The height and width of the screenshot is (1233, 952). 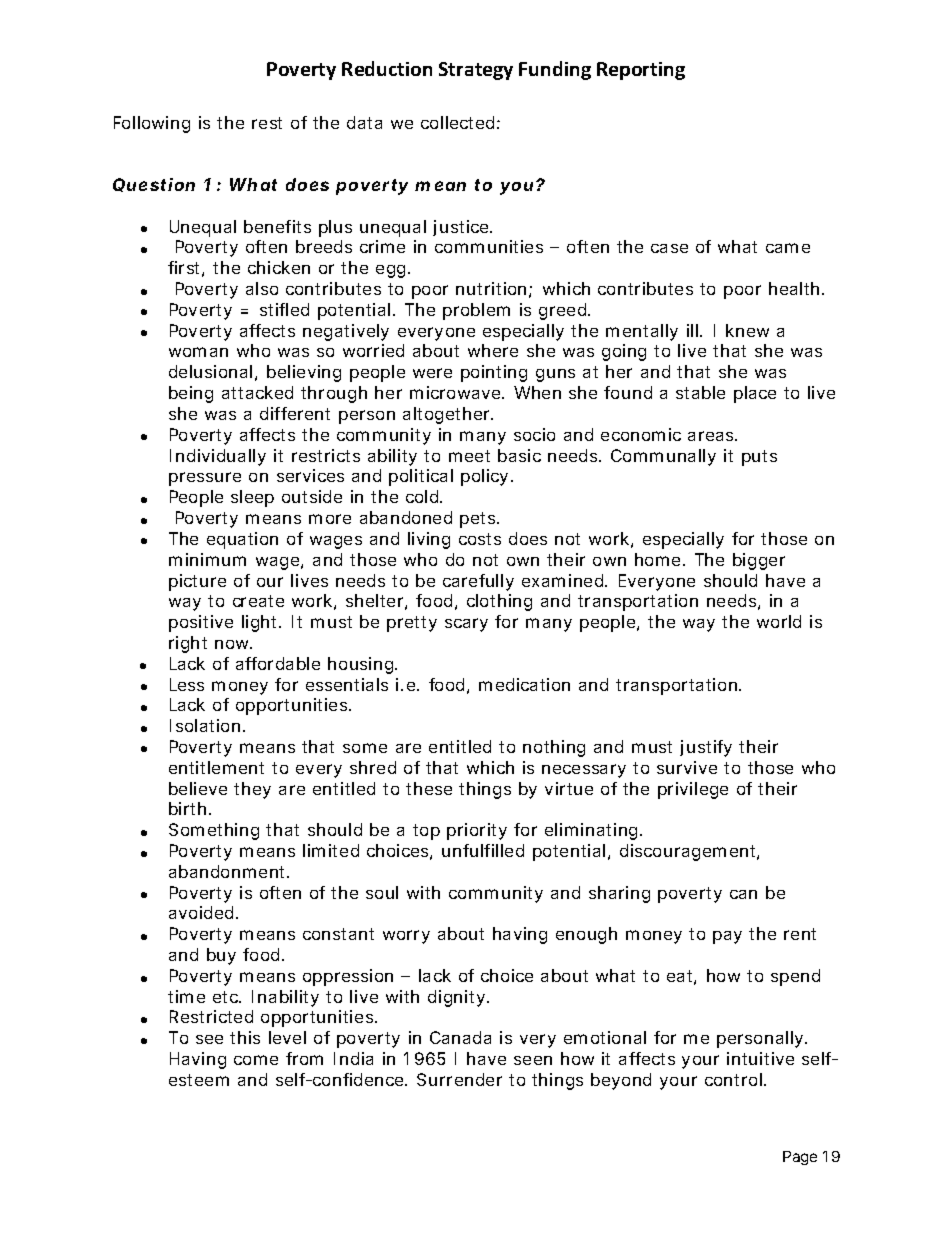 I want to click on positive, so click(x=201, y=623).
